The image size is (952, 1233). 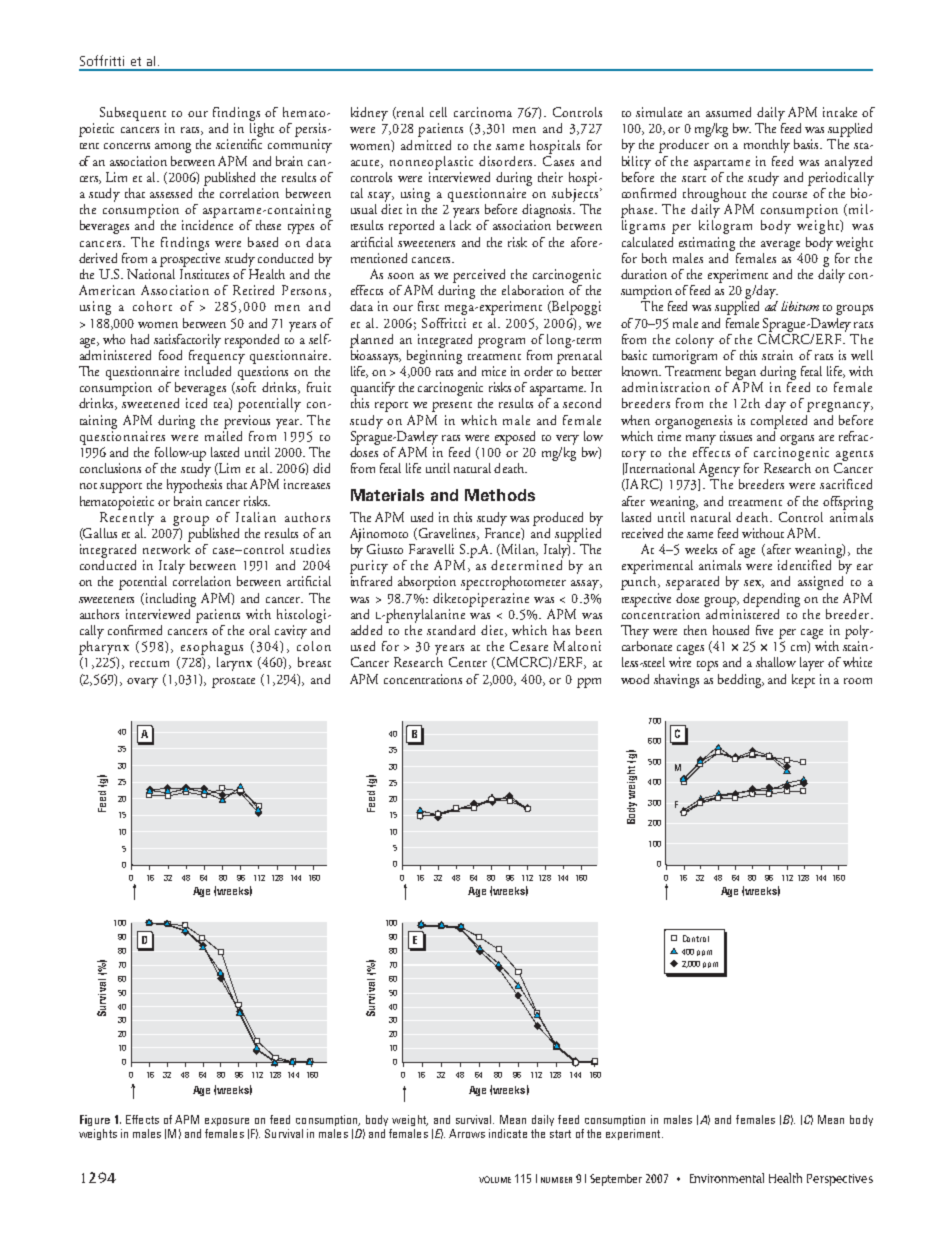 I want to click on indicate, so click(x=508, y=1133).
